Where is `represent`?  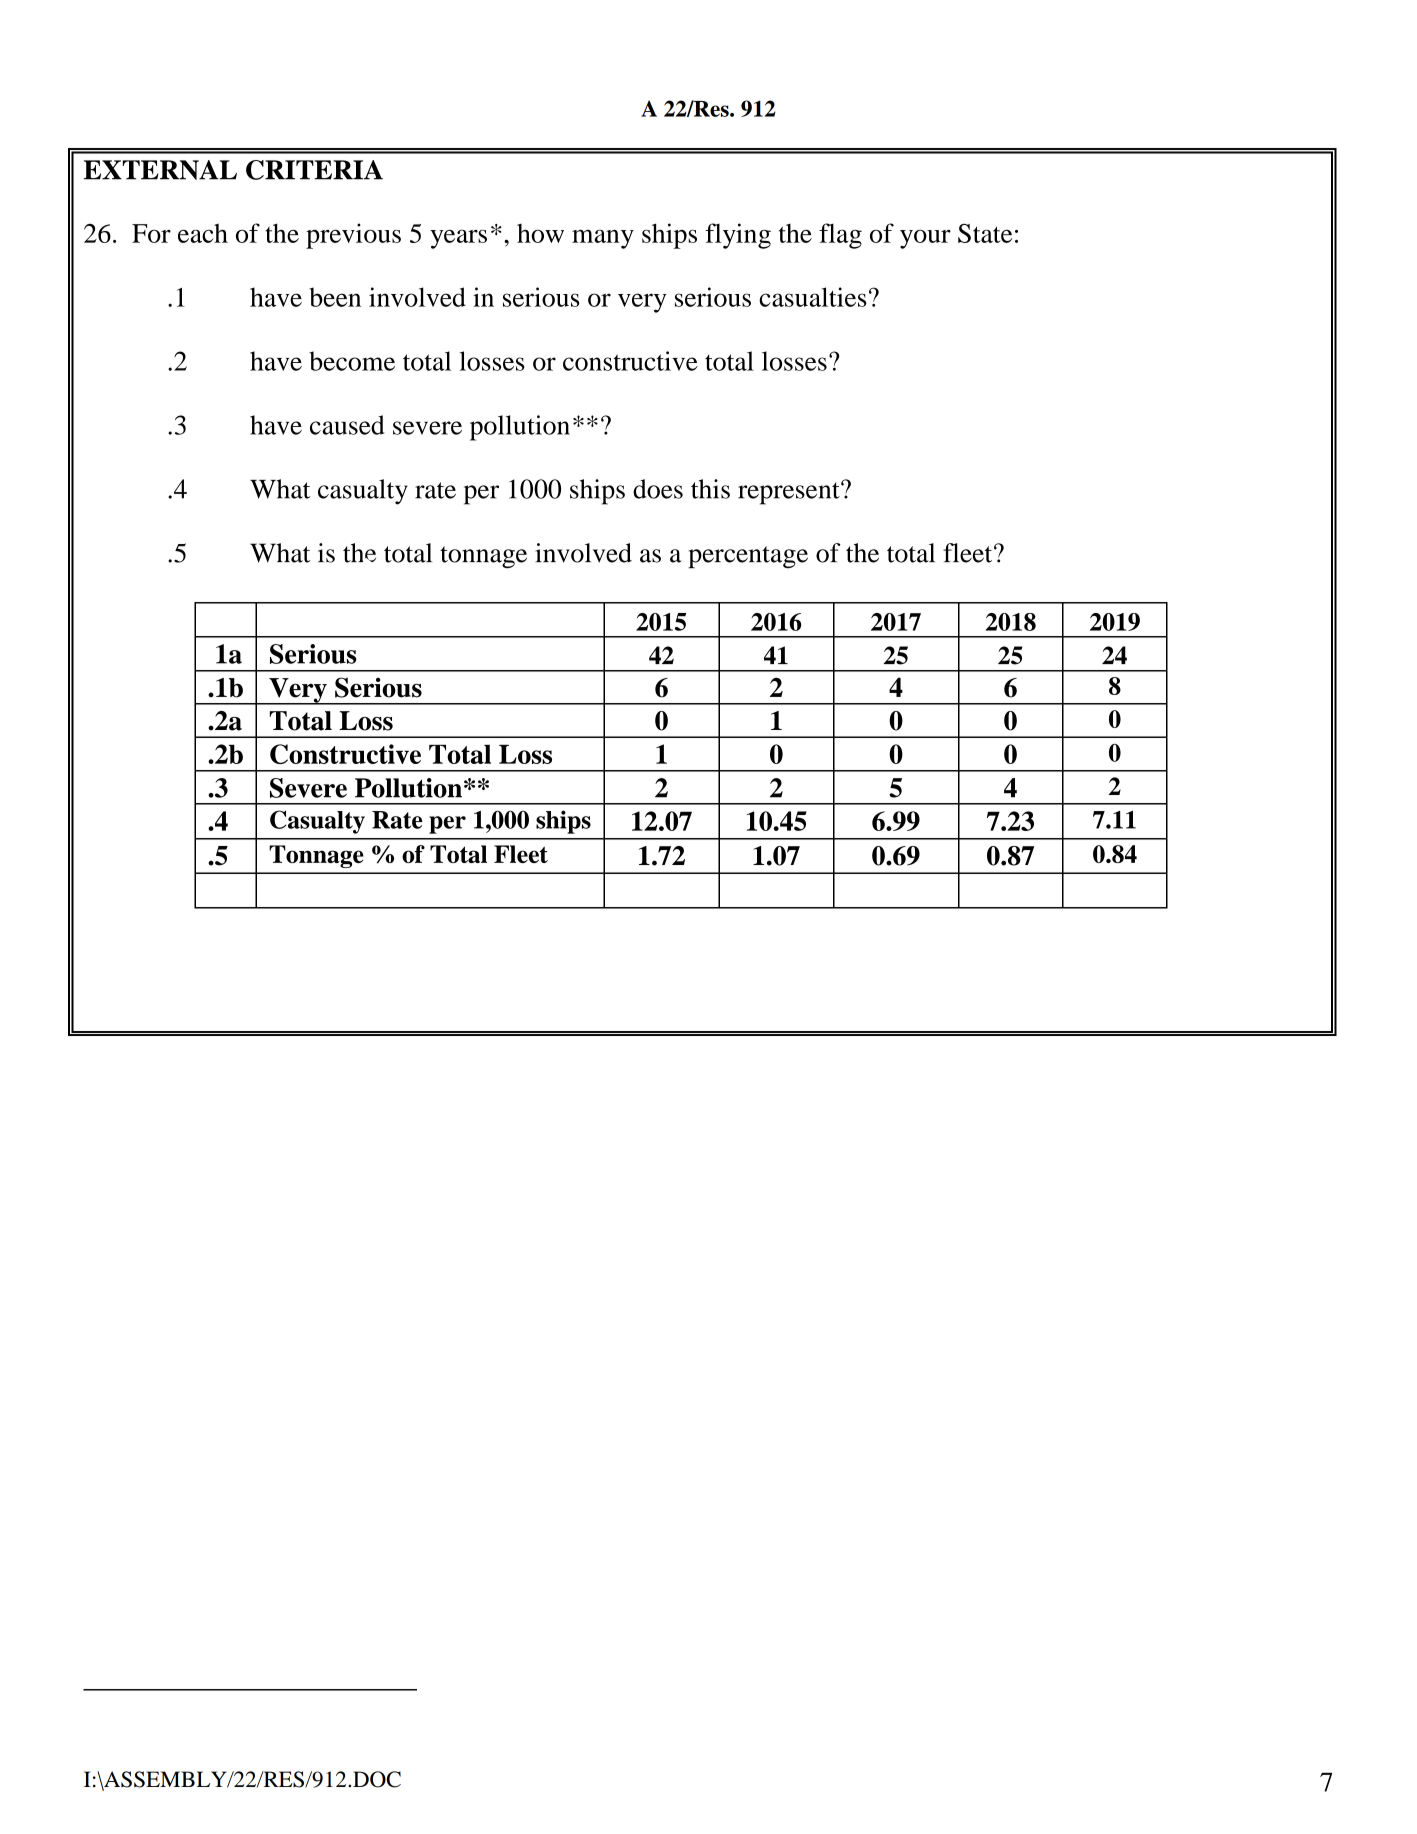 represent is located at coordinates (790, 493).
